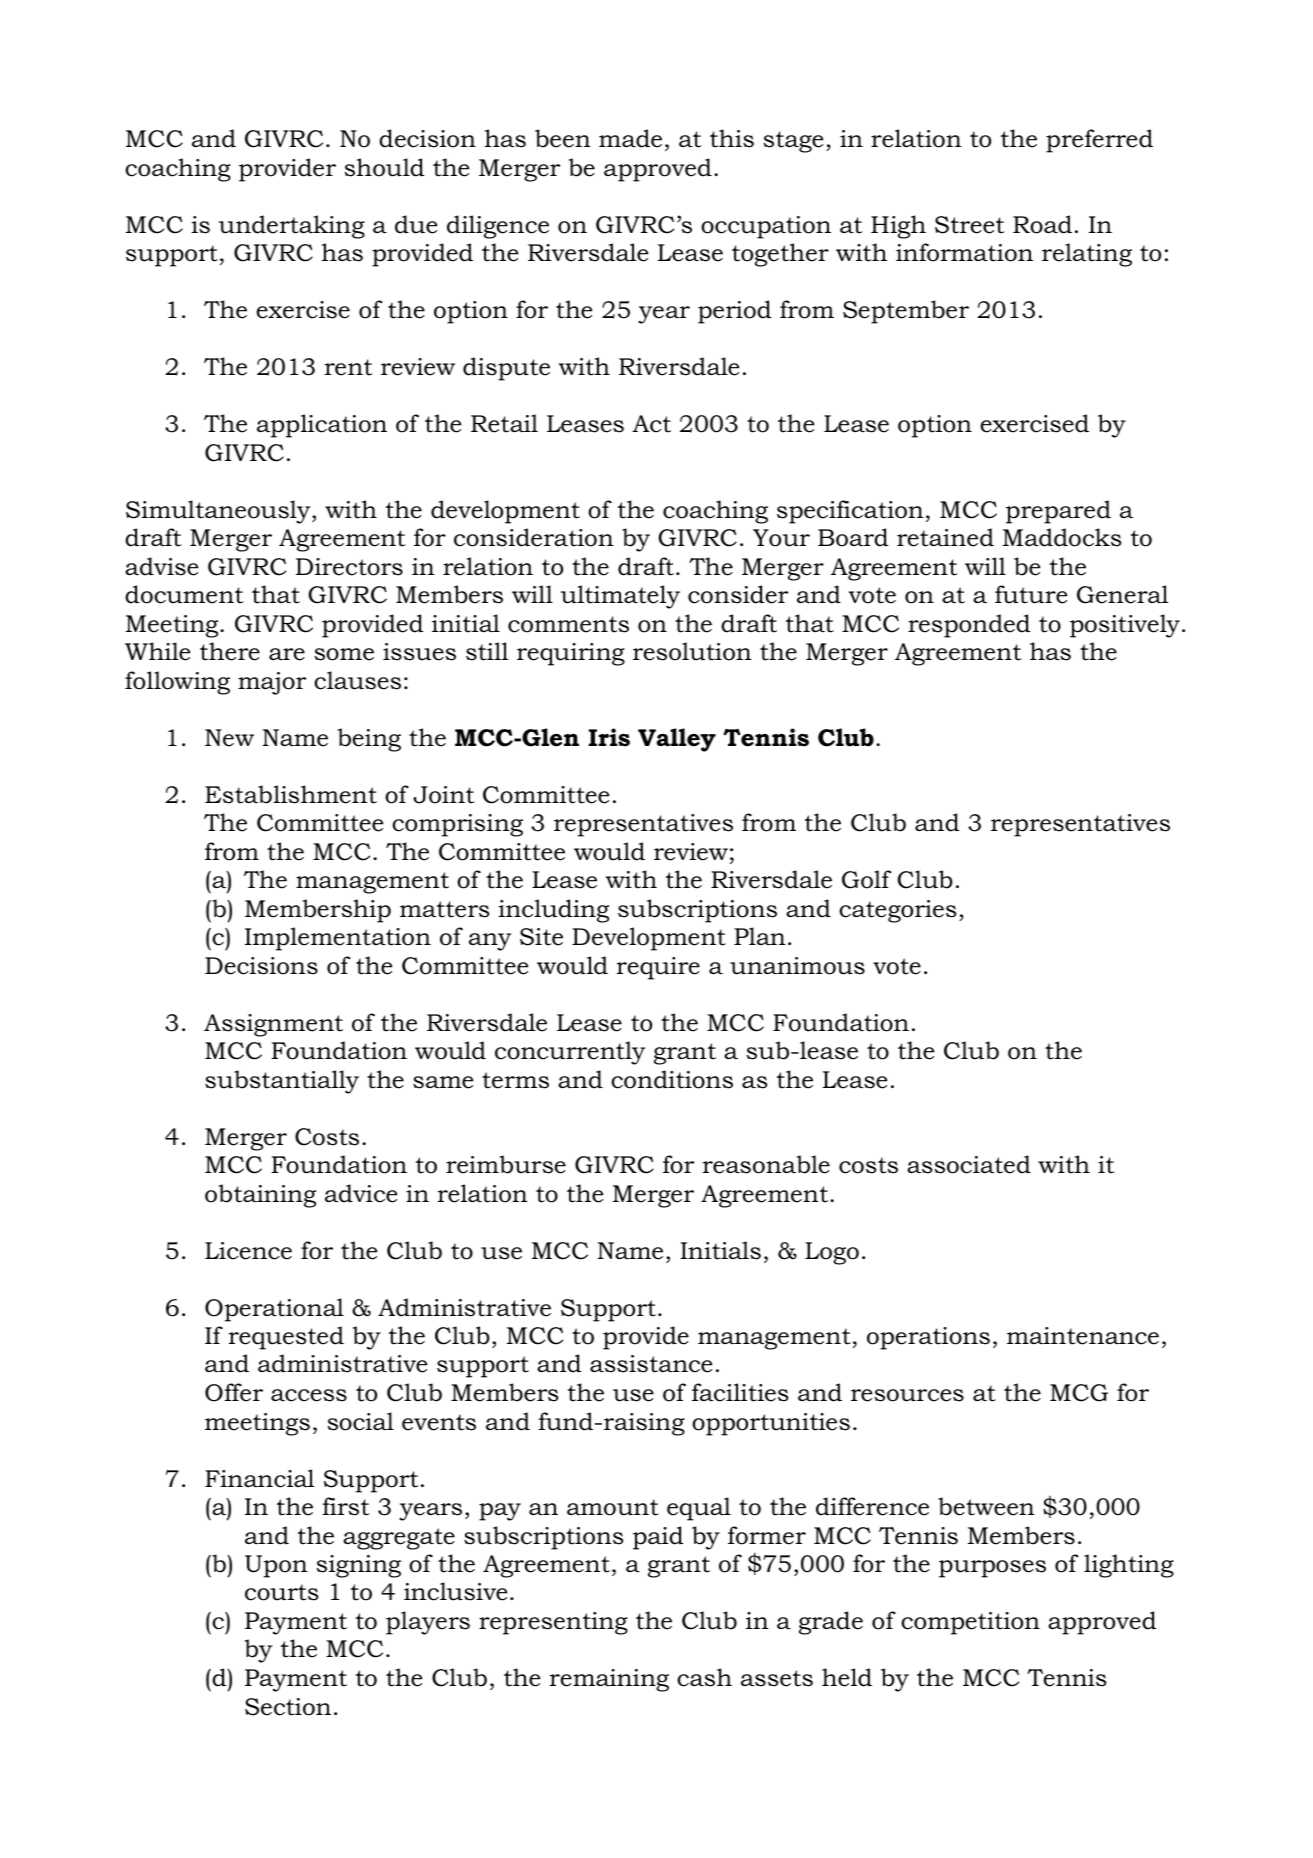  I want to click on competition, so click(970, 1623).
